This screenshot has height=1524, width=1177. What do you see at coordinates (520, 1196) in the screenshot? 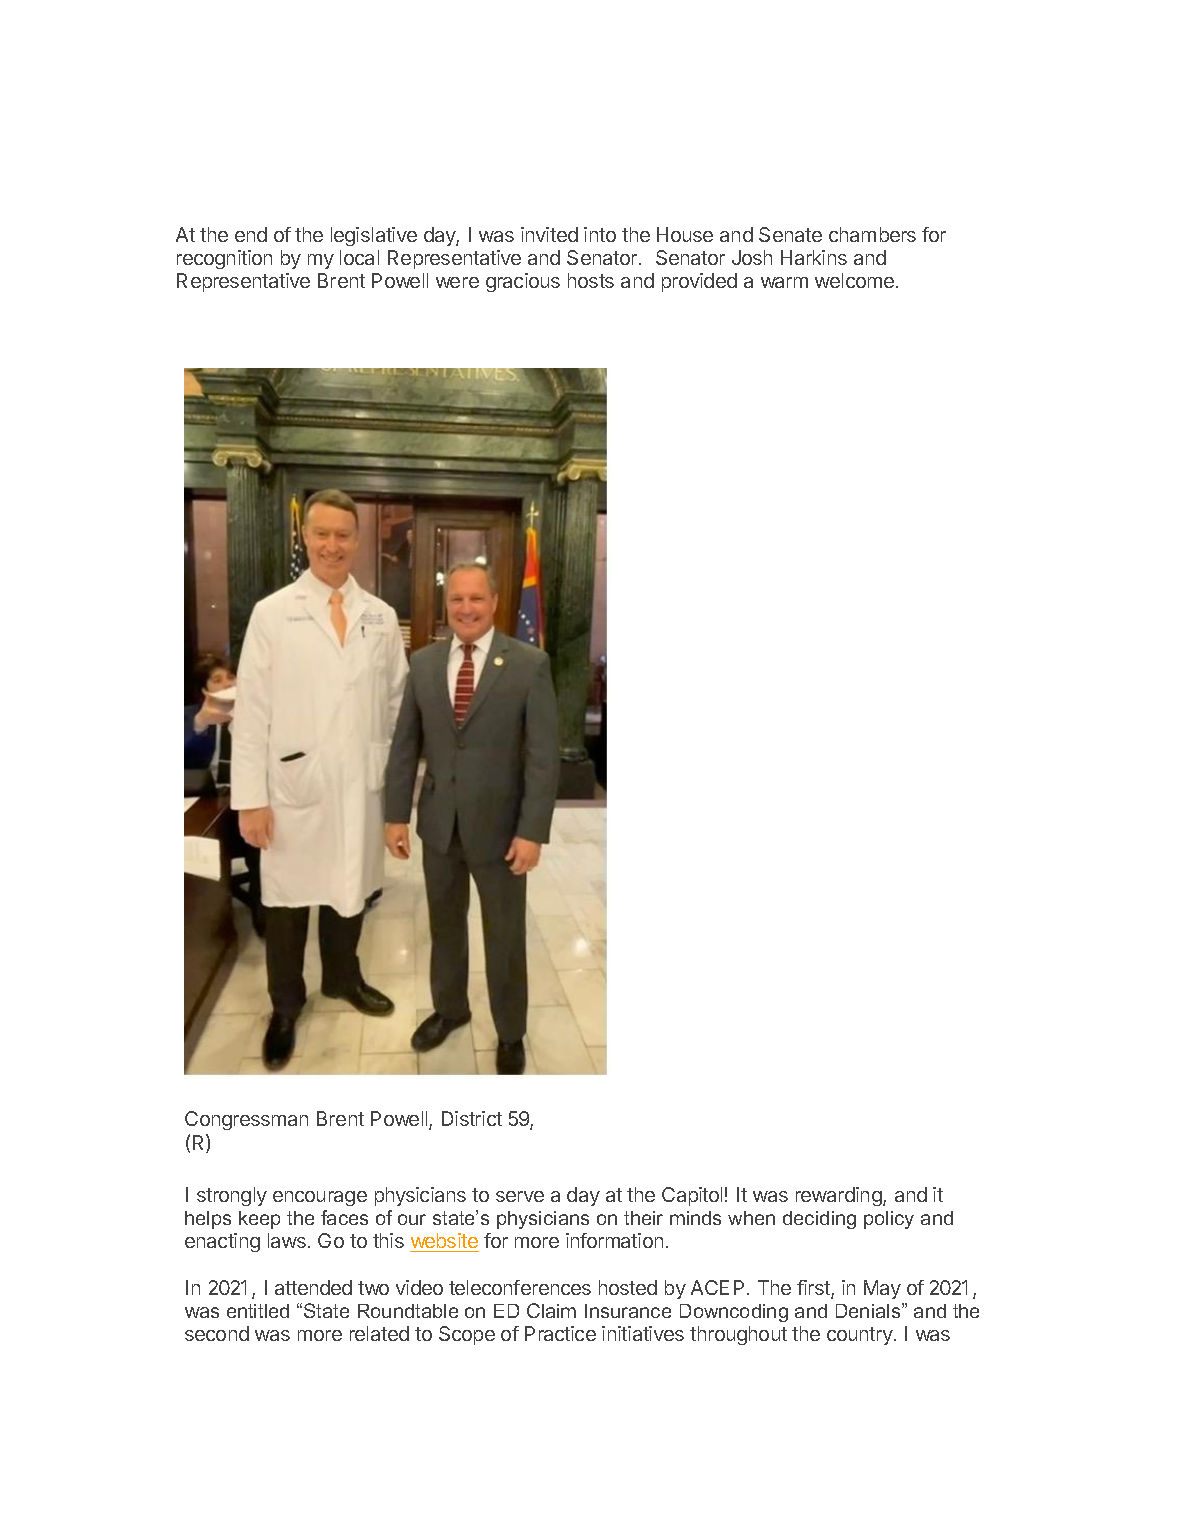
I see `serve` at bounding box center [520, 1196].
